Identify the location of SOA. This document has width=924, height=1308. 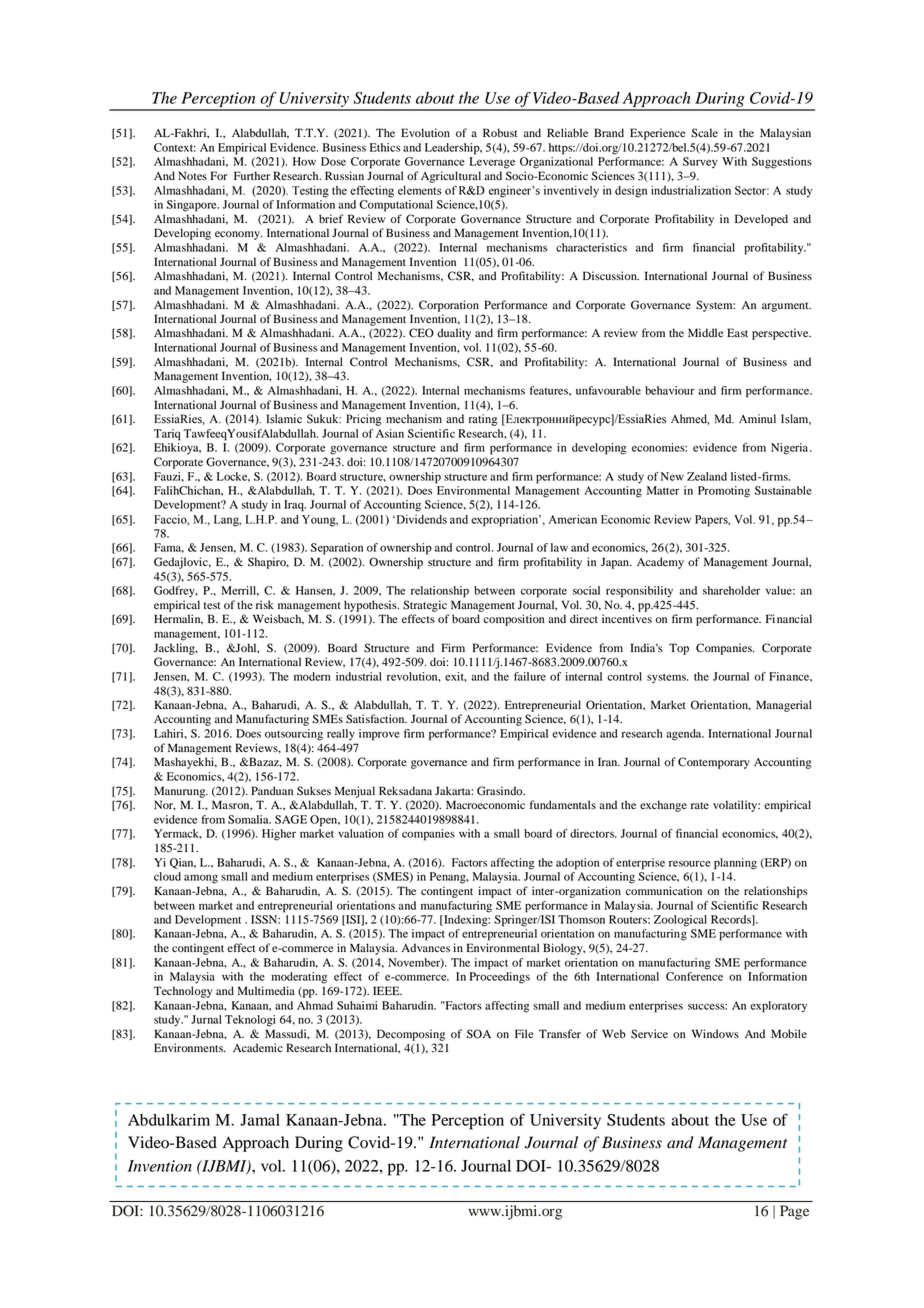
(479, 1034).
